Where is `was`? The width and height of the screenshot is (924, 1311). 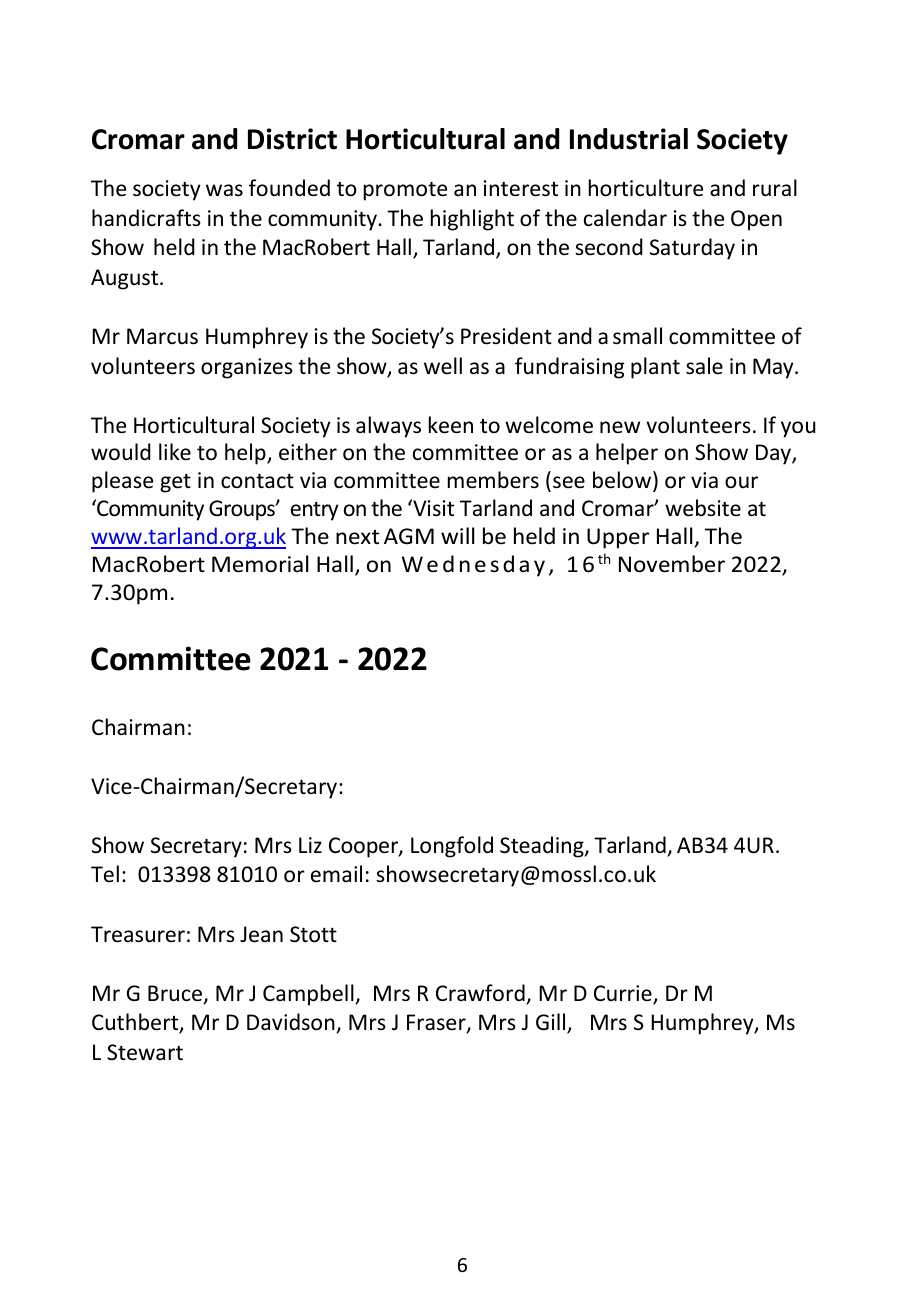
was is located at coordinates (224, 190).
